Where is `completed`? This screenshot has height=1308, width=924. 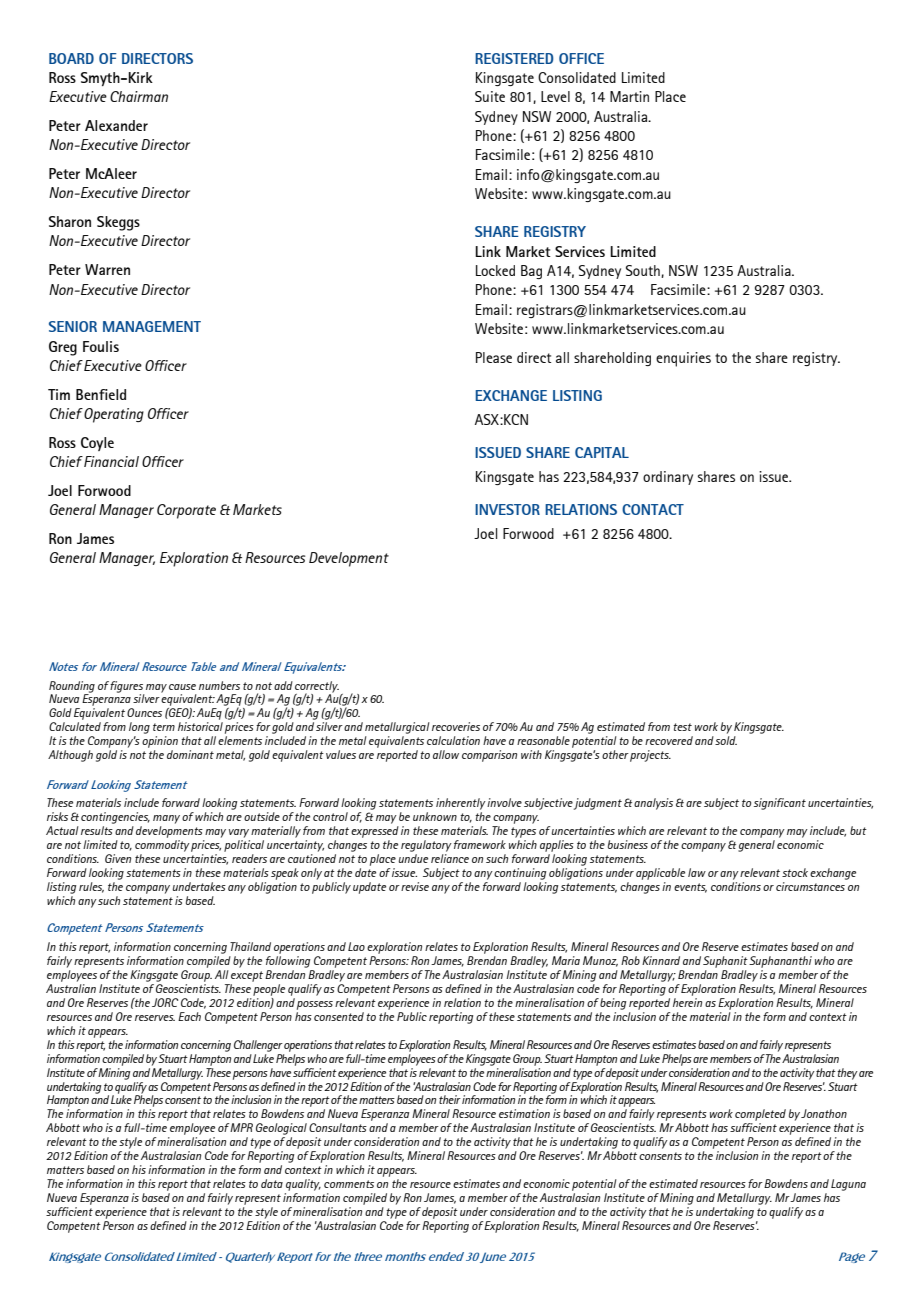 completed is located at coordinates (760, 1115).
